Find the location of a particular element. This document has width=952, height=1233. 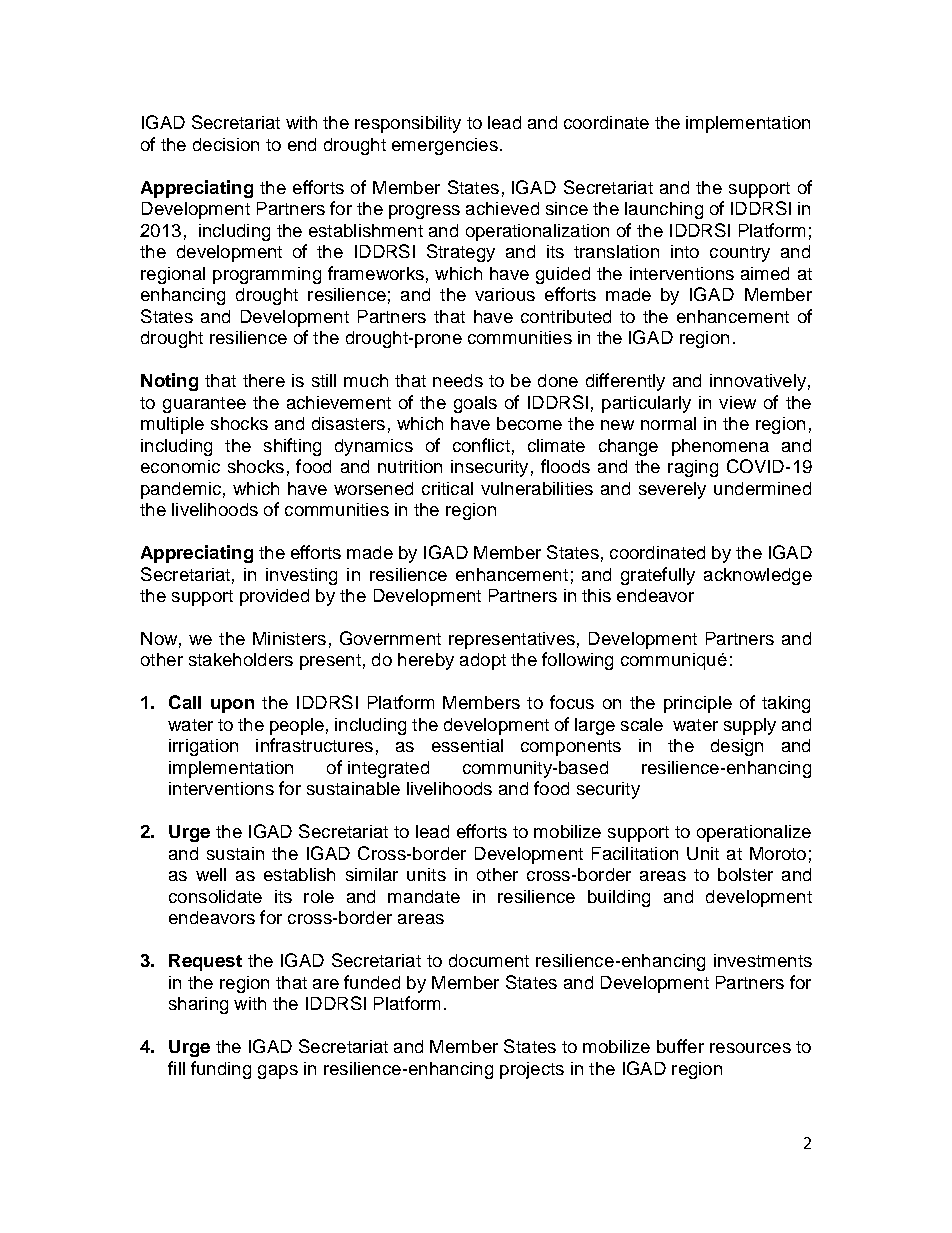

design is located at coordinates (737, 747).
